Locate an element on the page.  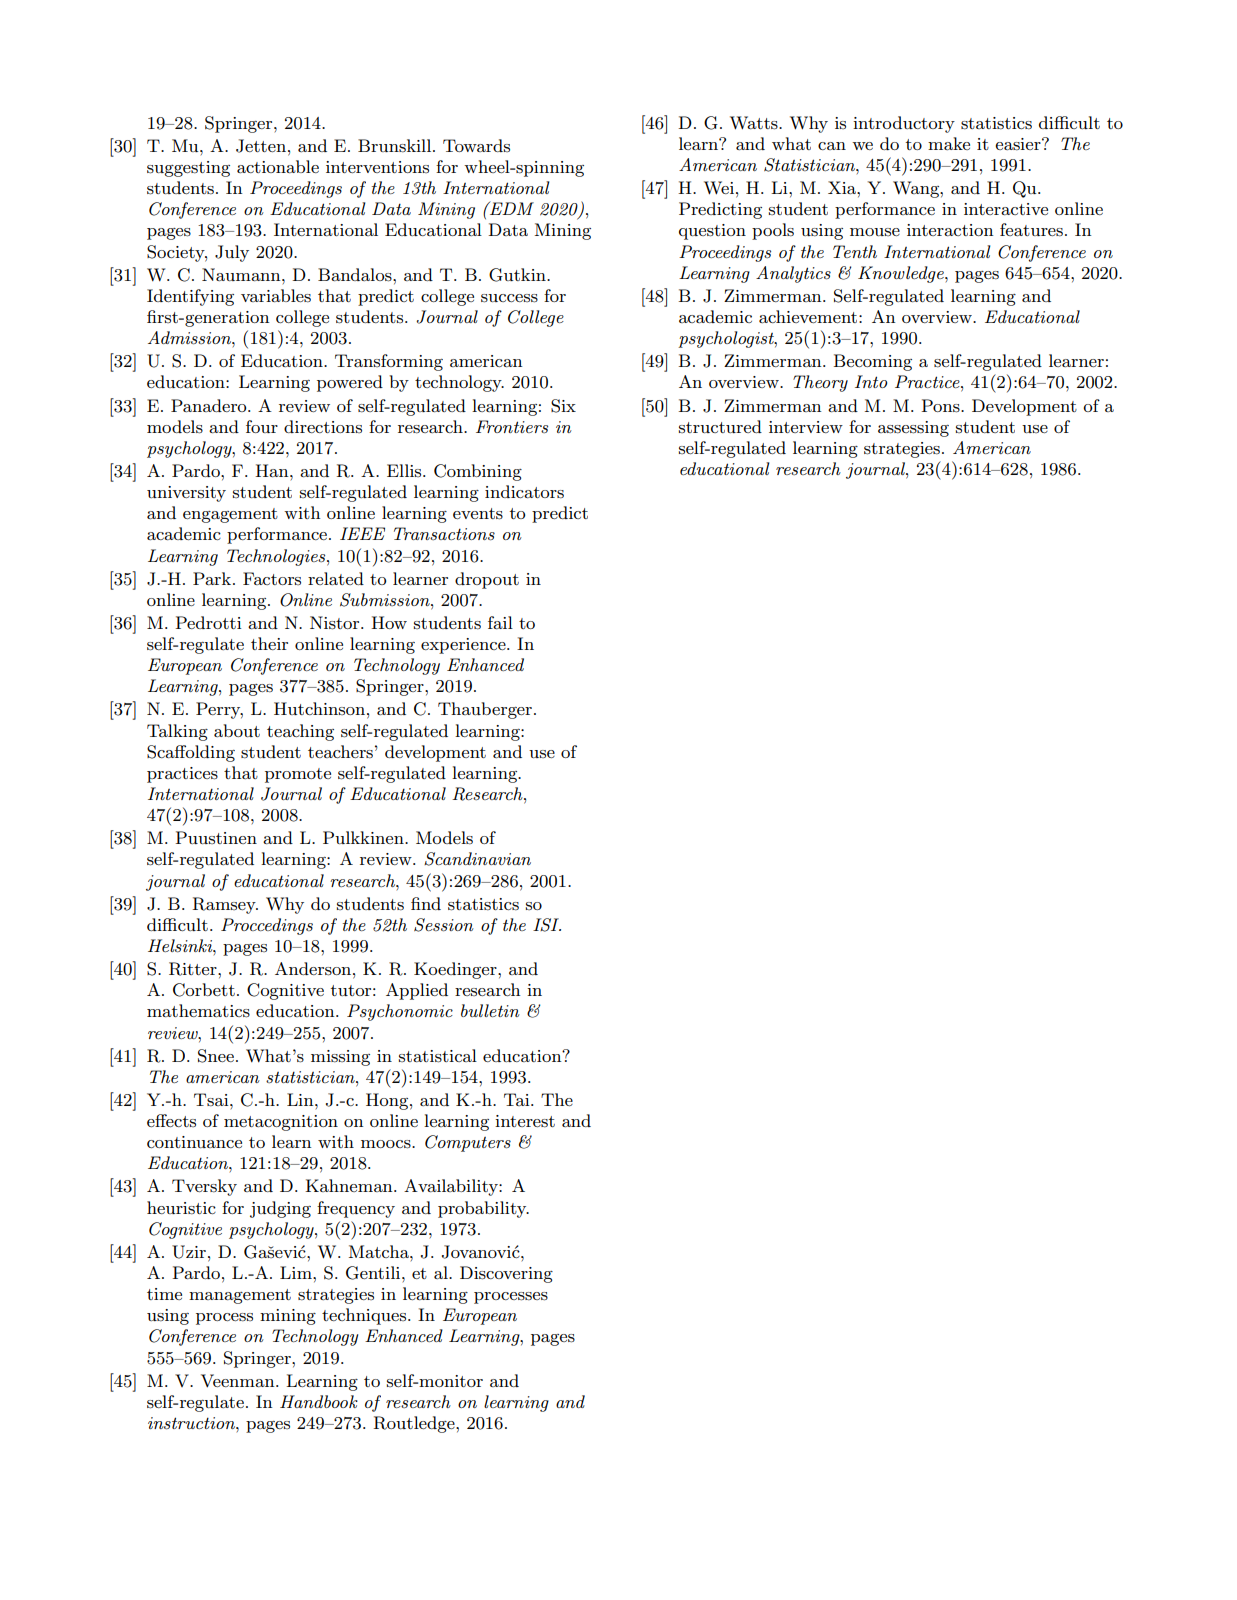
EDM is located at coordinates (511, 208).
